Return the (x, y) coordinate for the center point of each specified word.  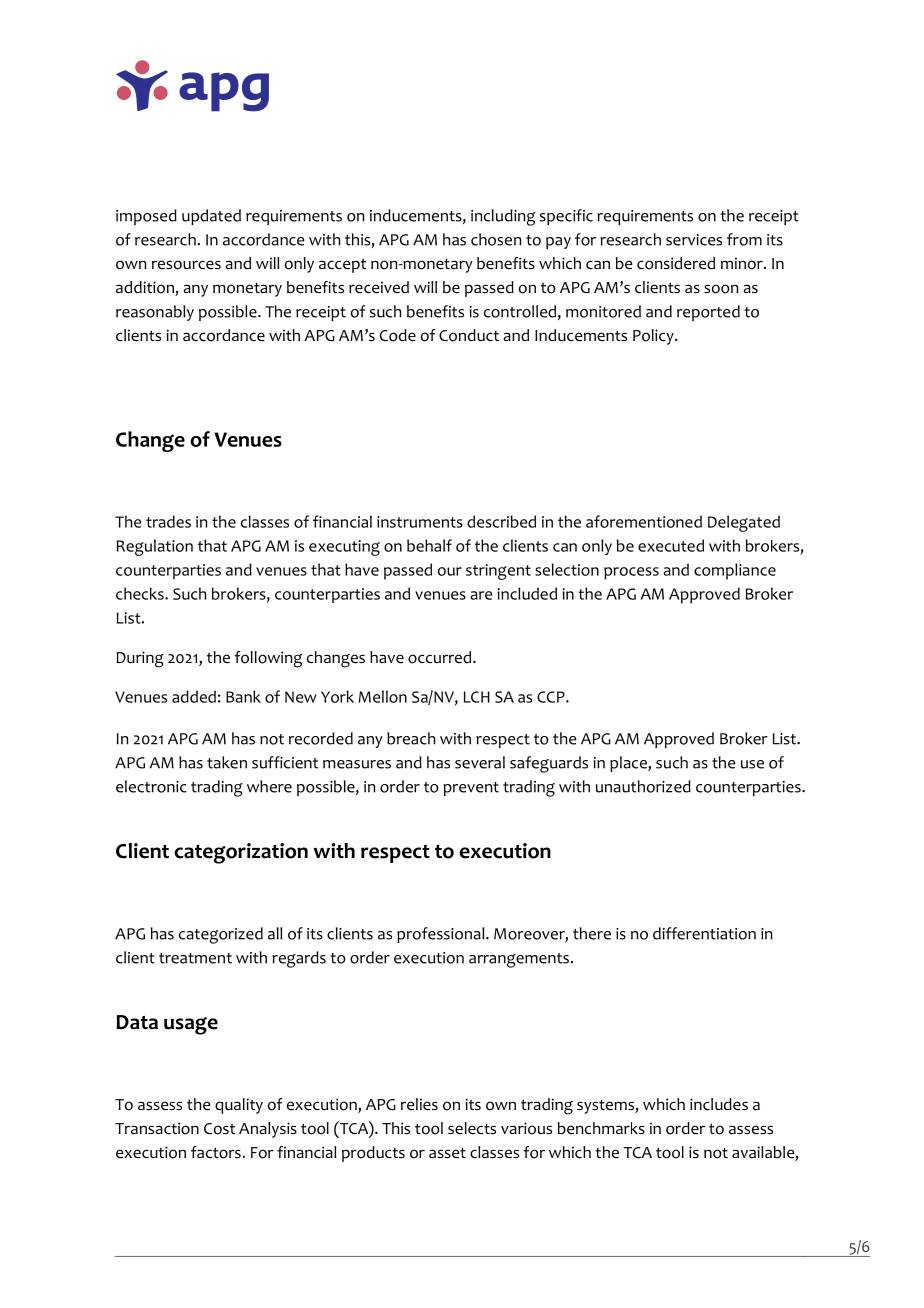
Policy (654, 337)
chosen (496, 239)
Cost (219, 1129)
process (631, 573)
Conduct (469, 335)
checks (141, 593)
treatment (195, 958)
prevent (471, 789)
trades (168, 521)
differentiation (704, 933)
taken (227, 762)
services (694, 240)
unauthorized (643, 786)
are (481, 595)
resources (186, 265)
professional (442, 935)
